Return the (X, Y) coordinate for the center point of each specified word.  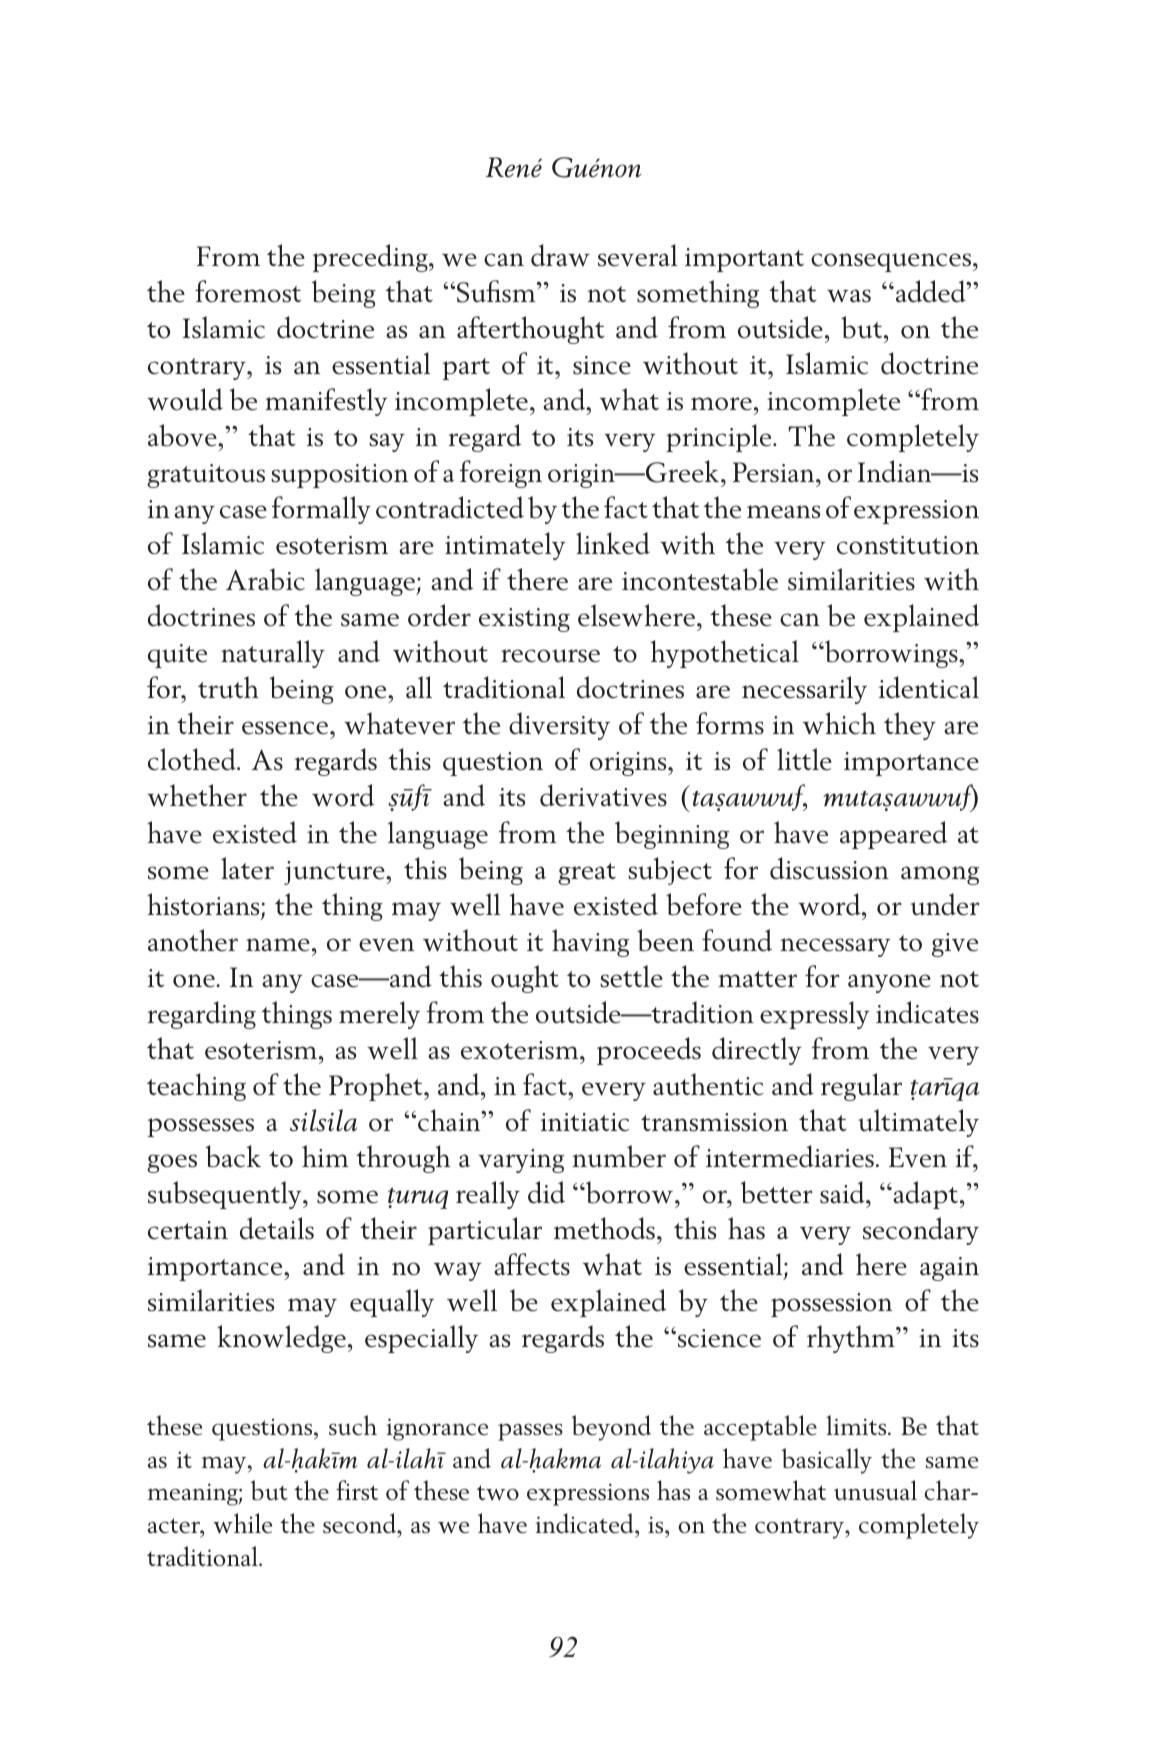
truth (228, 687)
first (357, 1490)
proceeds (649, 1051)
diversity (559, 726)
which (839, 723)
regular (861, 1087)
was (849, 296)
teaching (196, 1087)
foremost (248, 291)
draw (560, 255)
